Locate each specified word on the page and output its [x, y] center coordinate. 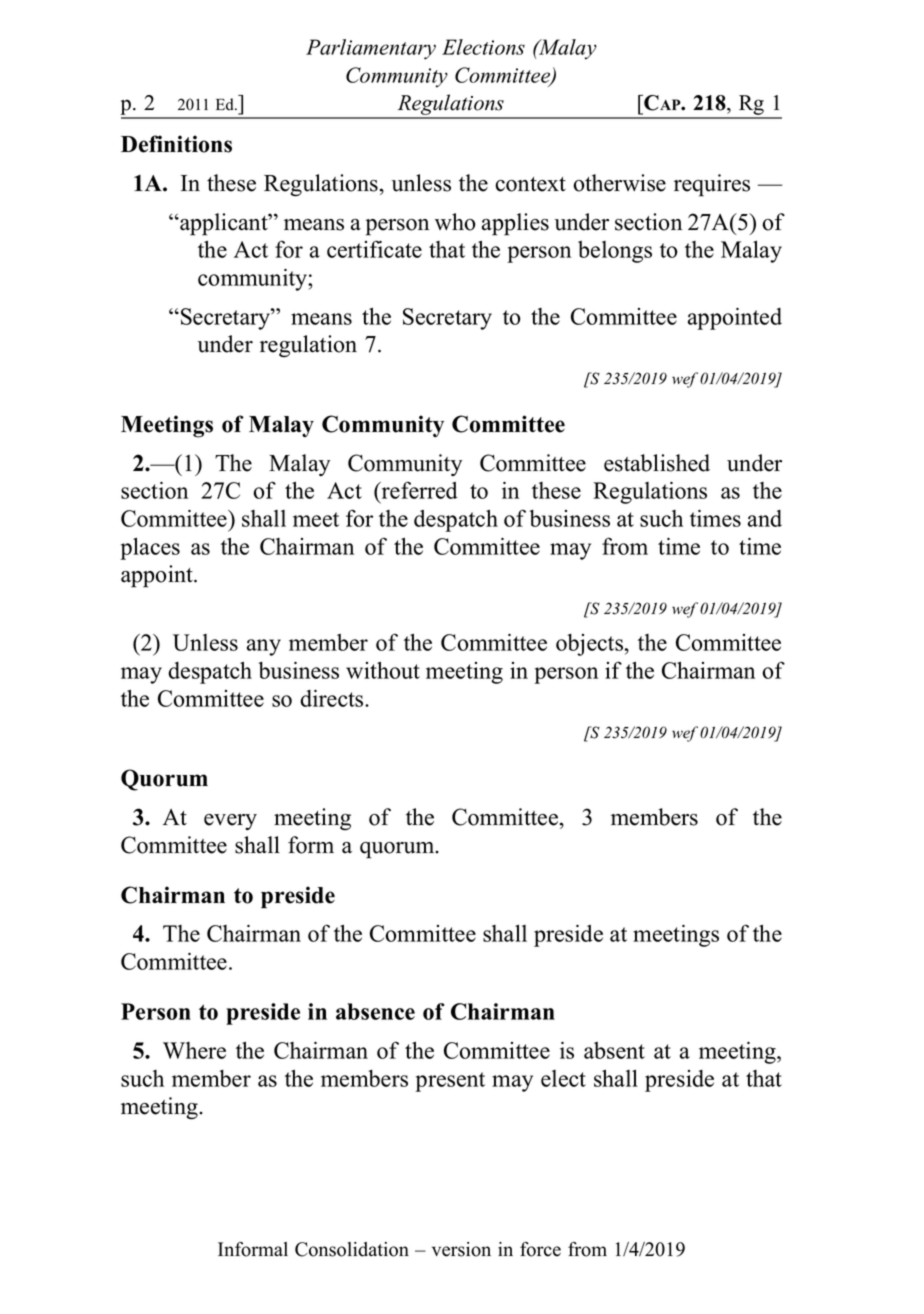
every [230, 822]
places [150, 548]
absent [614, 1050]
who [455, 222]
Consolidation [352, 1249]
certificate [374, 249]
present [450, 1082]
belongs [615, 252]
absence [375, 1011]
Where [194, 1050]
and [765, 518]
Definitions [176, 144]
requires [712, 185]
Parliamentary [371, 49]
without [383, 670]
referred [419, 490]
